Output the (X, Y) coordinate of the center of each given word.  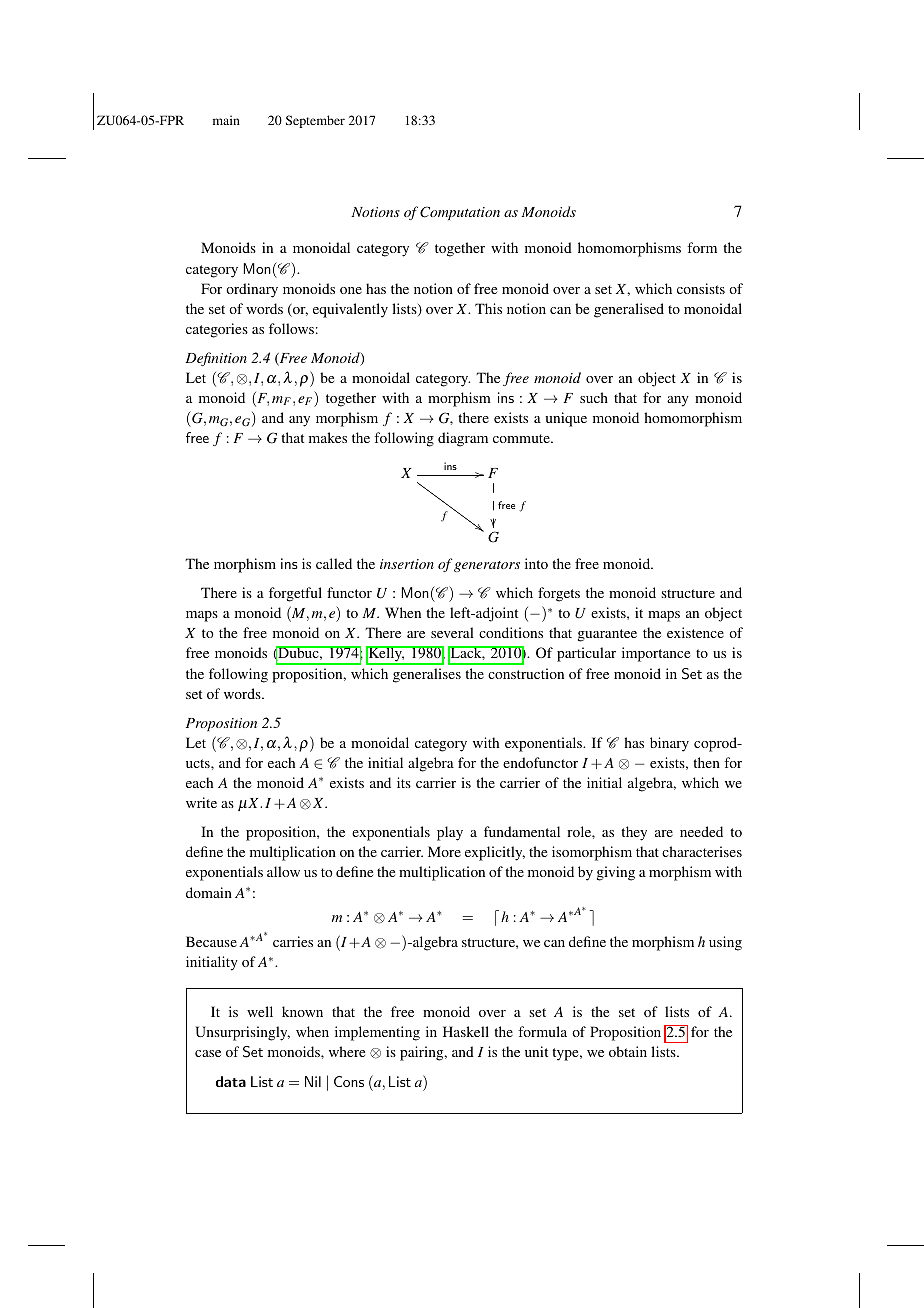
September (315, 121)
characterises (702, 851)
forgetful (295, 594)
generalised (629, 310)
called (334, 563)
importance (656, 654)
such (594, 397)
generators (487, 566)
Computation (460, 213)
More (444, 851)
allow (283, 871)
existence (695, 632)
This (488, 308)
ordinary (252, 290)
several (452, 632)
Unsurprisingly (242, 1033)
